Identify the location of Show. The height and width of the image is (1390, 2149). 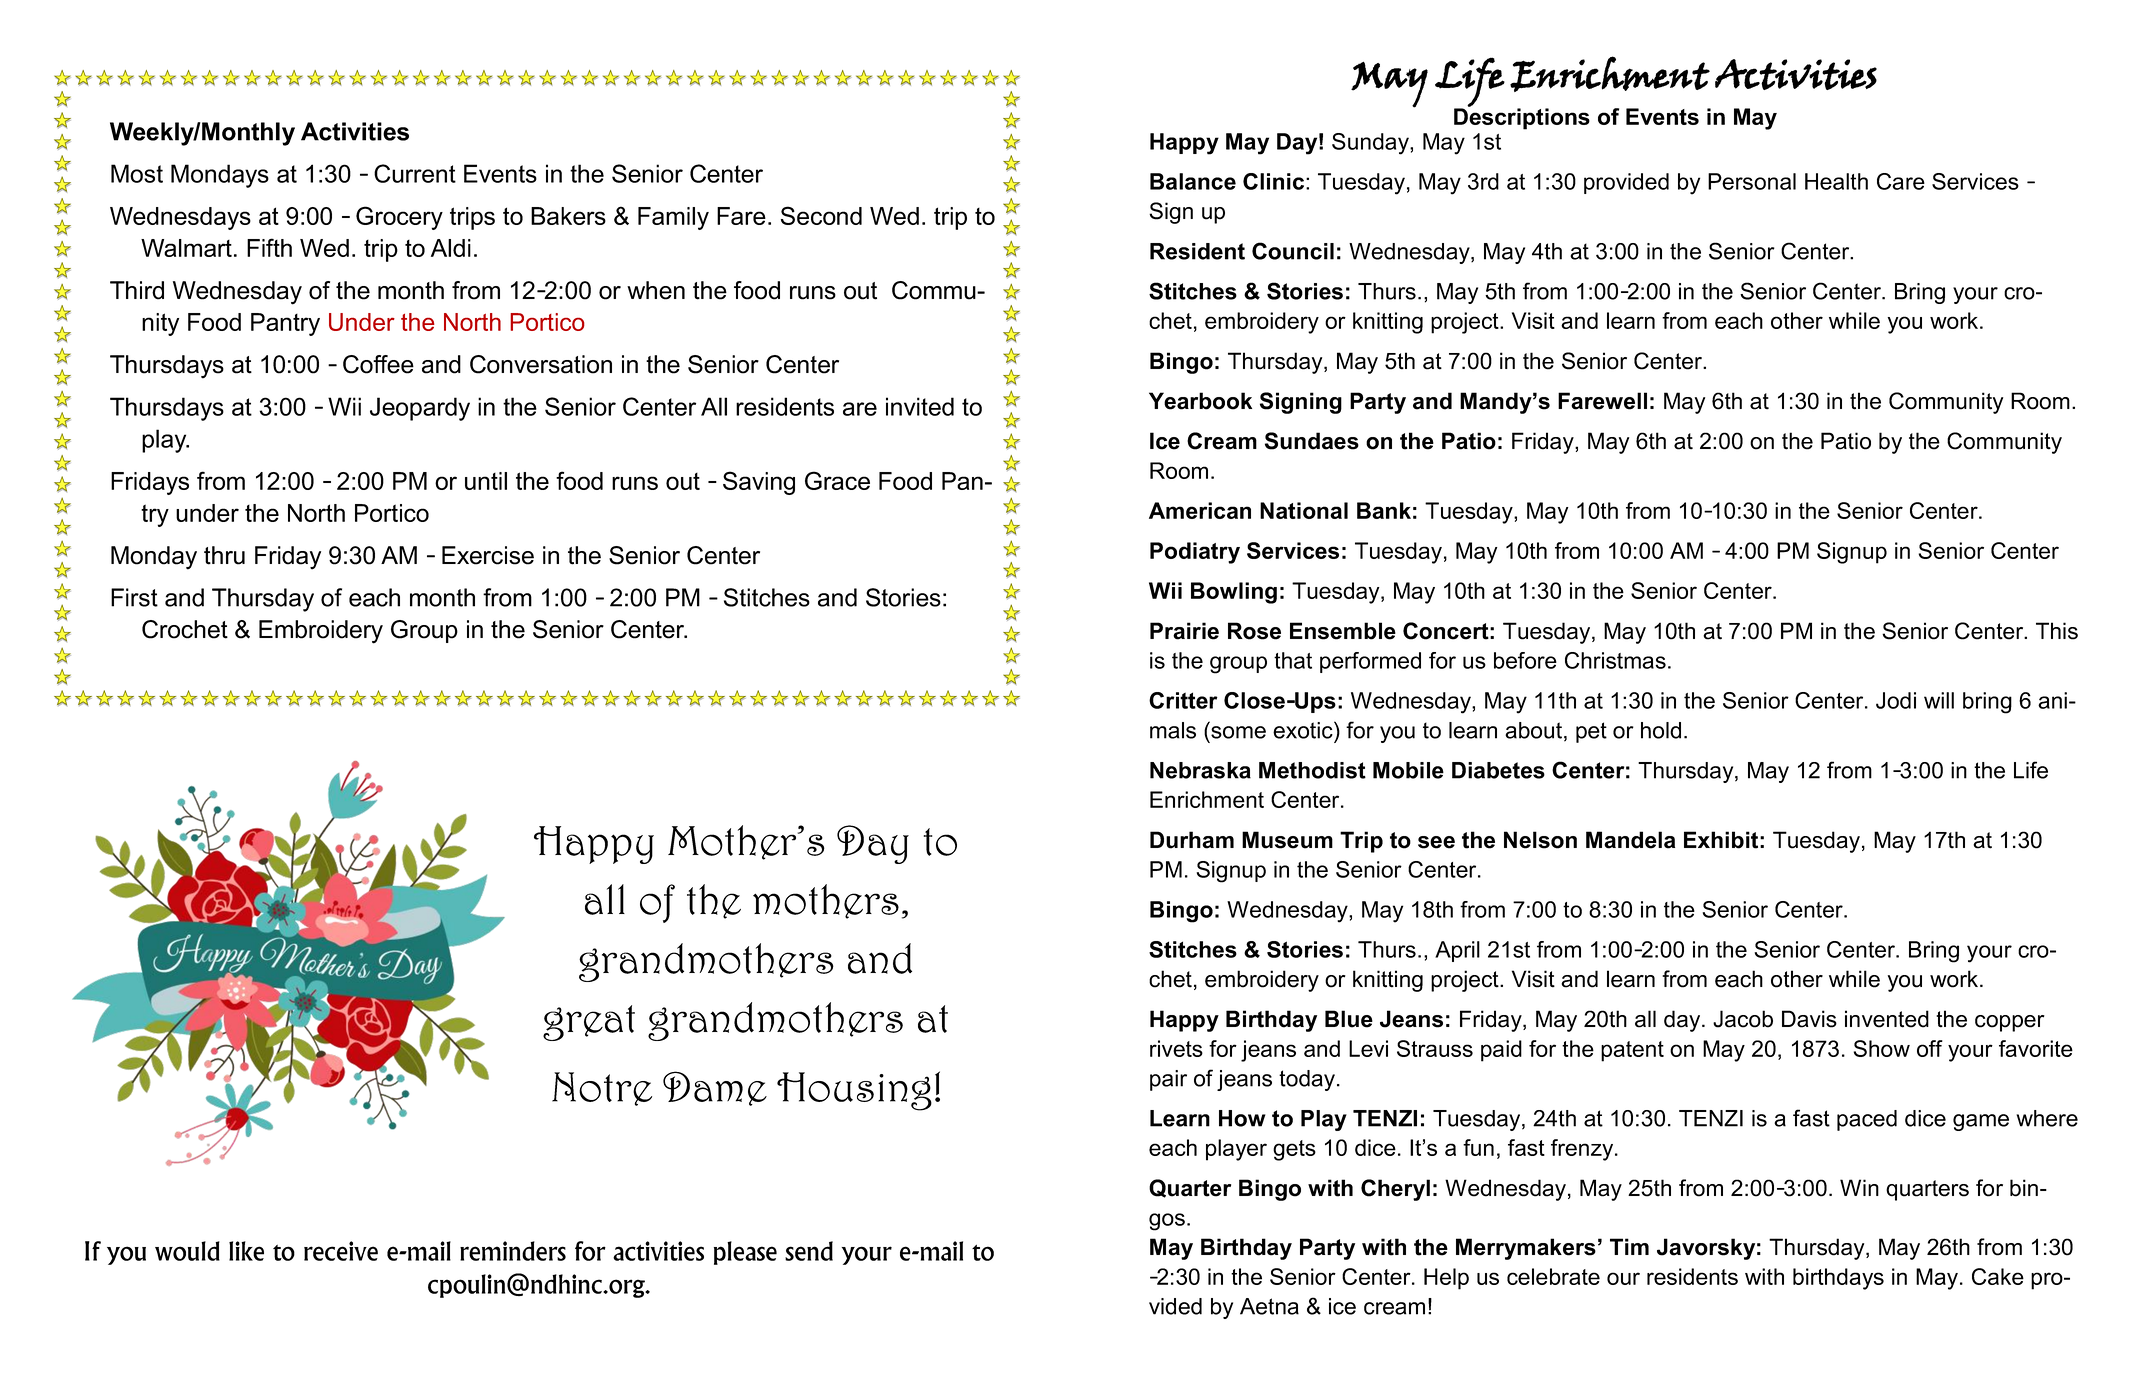
(1882, 1048).
